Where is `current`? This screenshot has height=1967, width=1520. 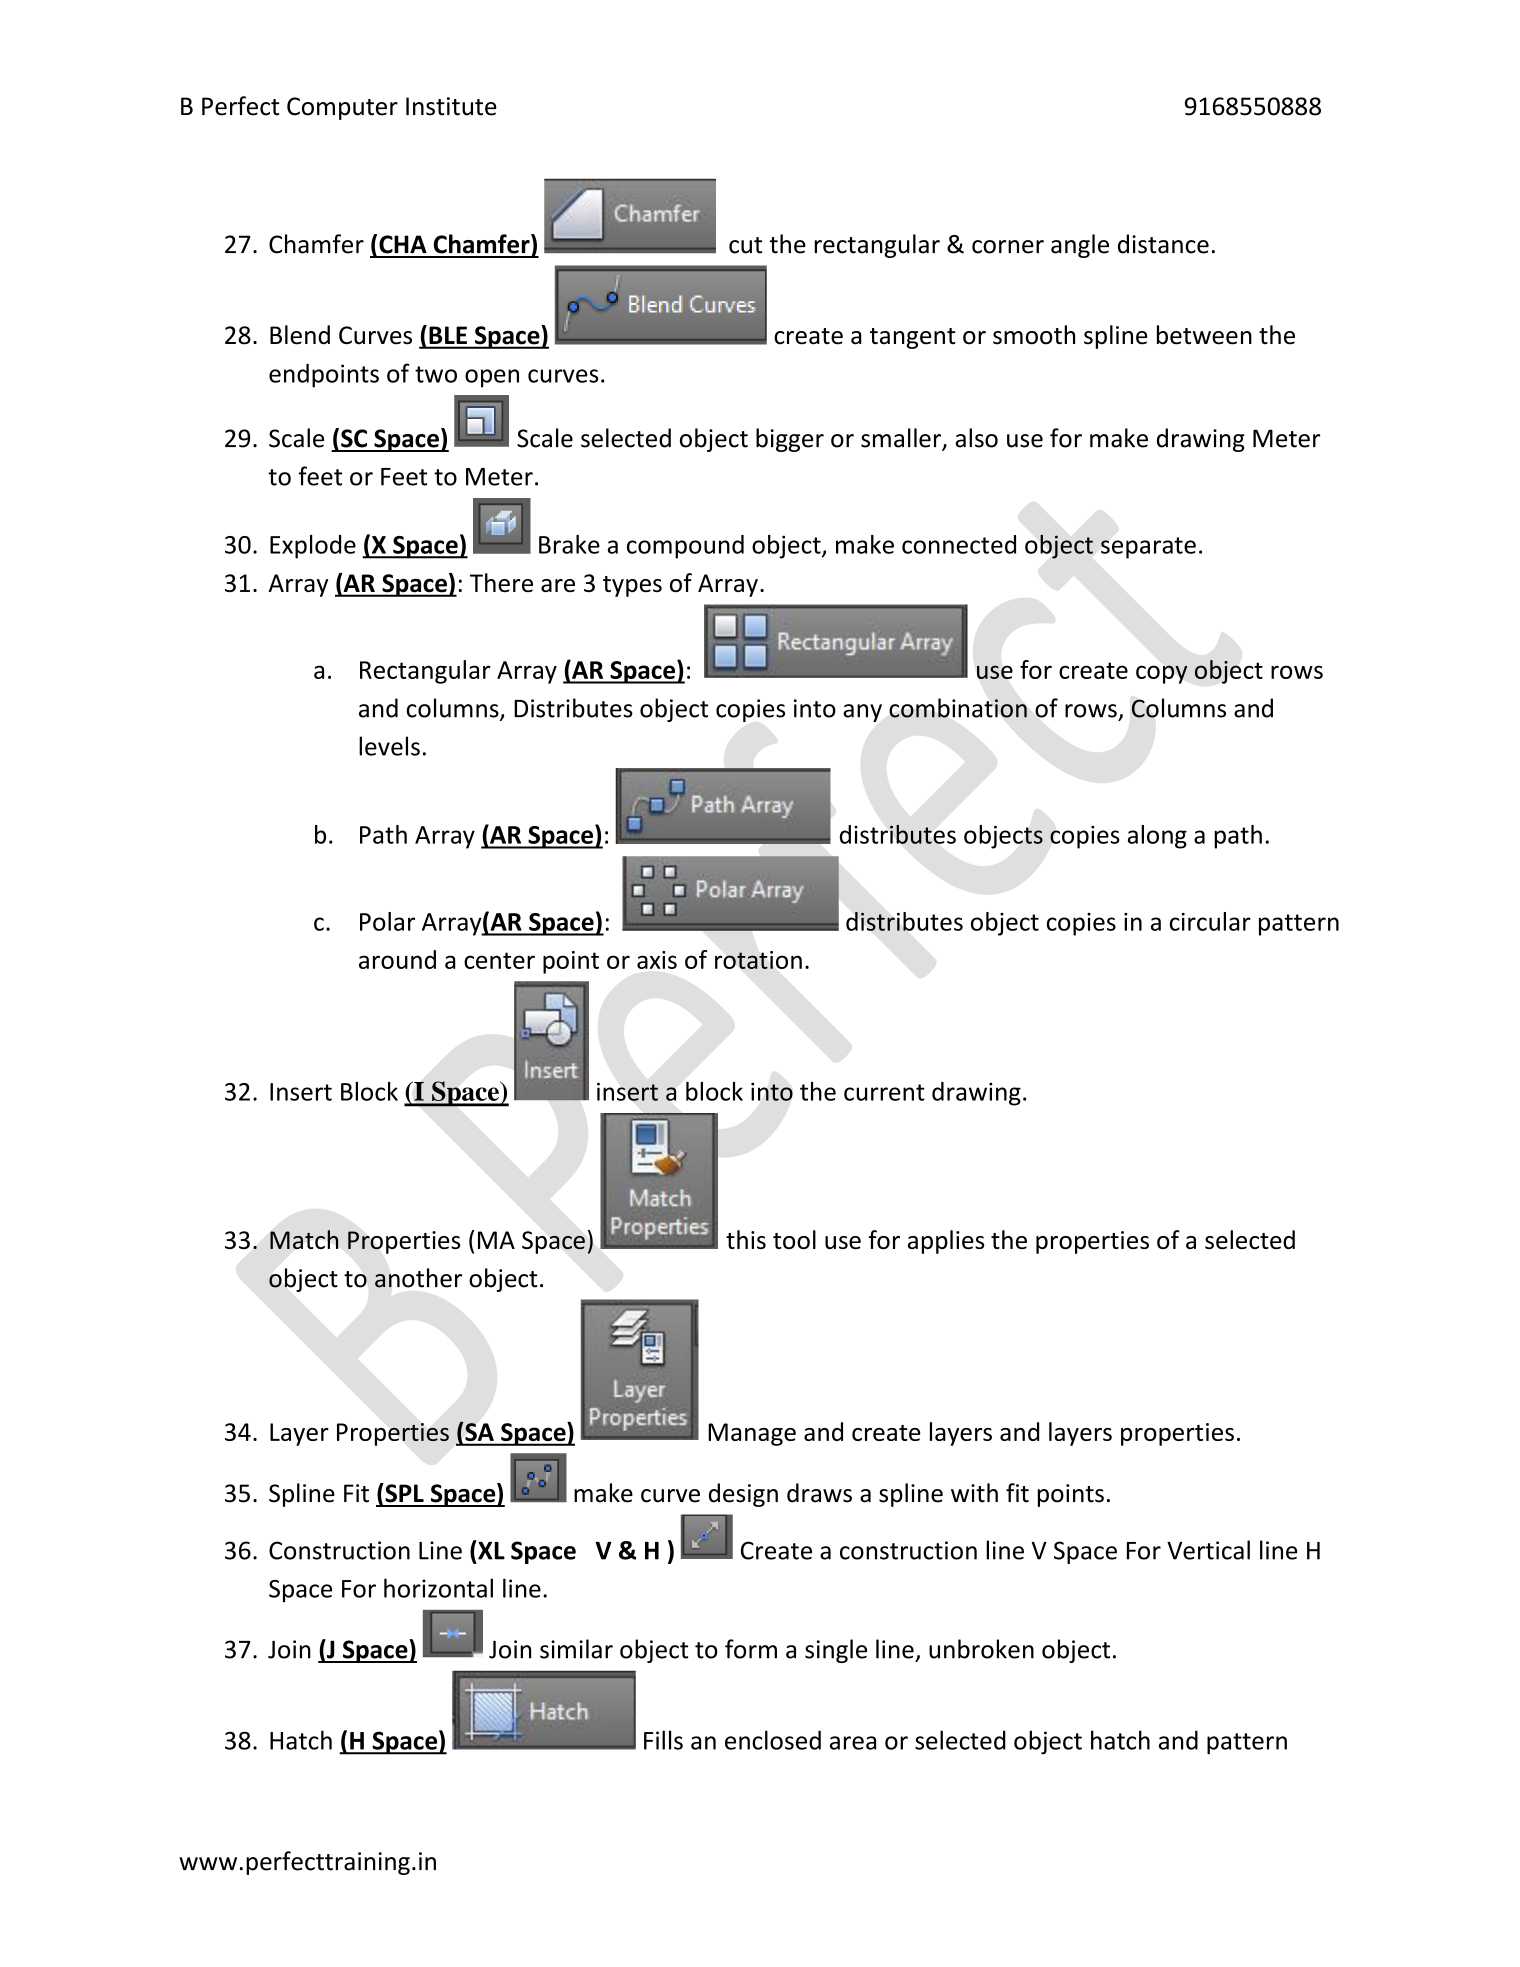 current is located at coordinates (884, 1092).
